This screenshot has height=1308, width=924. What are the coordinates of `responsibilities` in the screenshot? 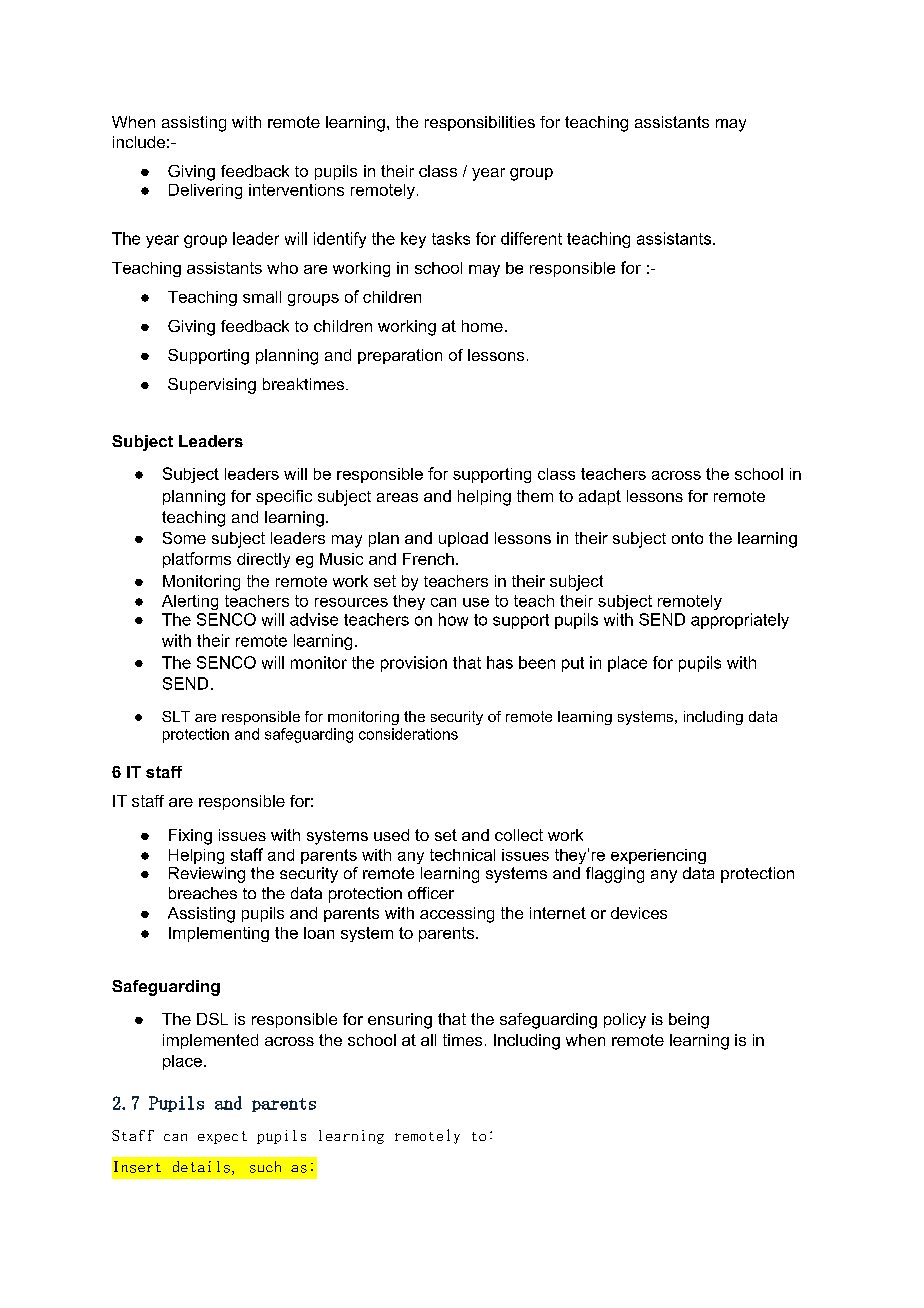 It's located at (480, 123).
